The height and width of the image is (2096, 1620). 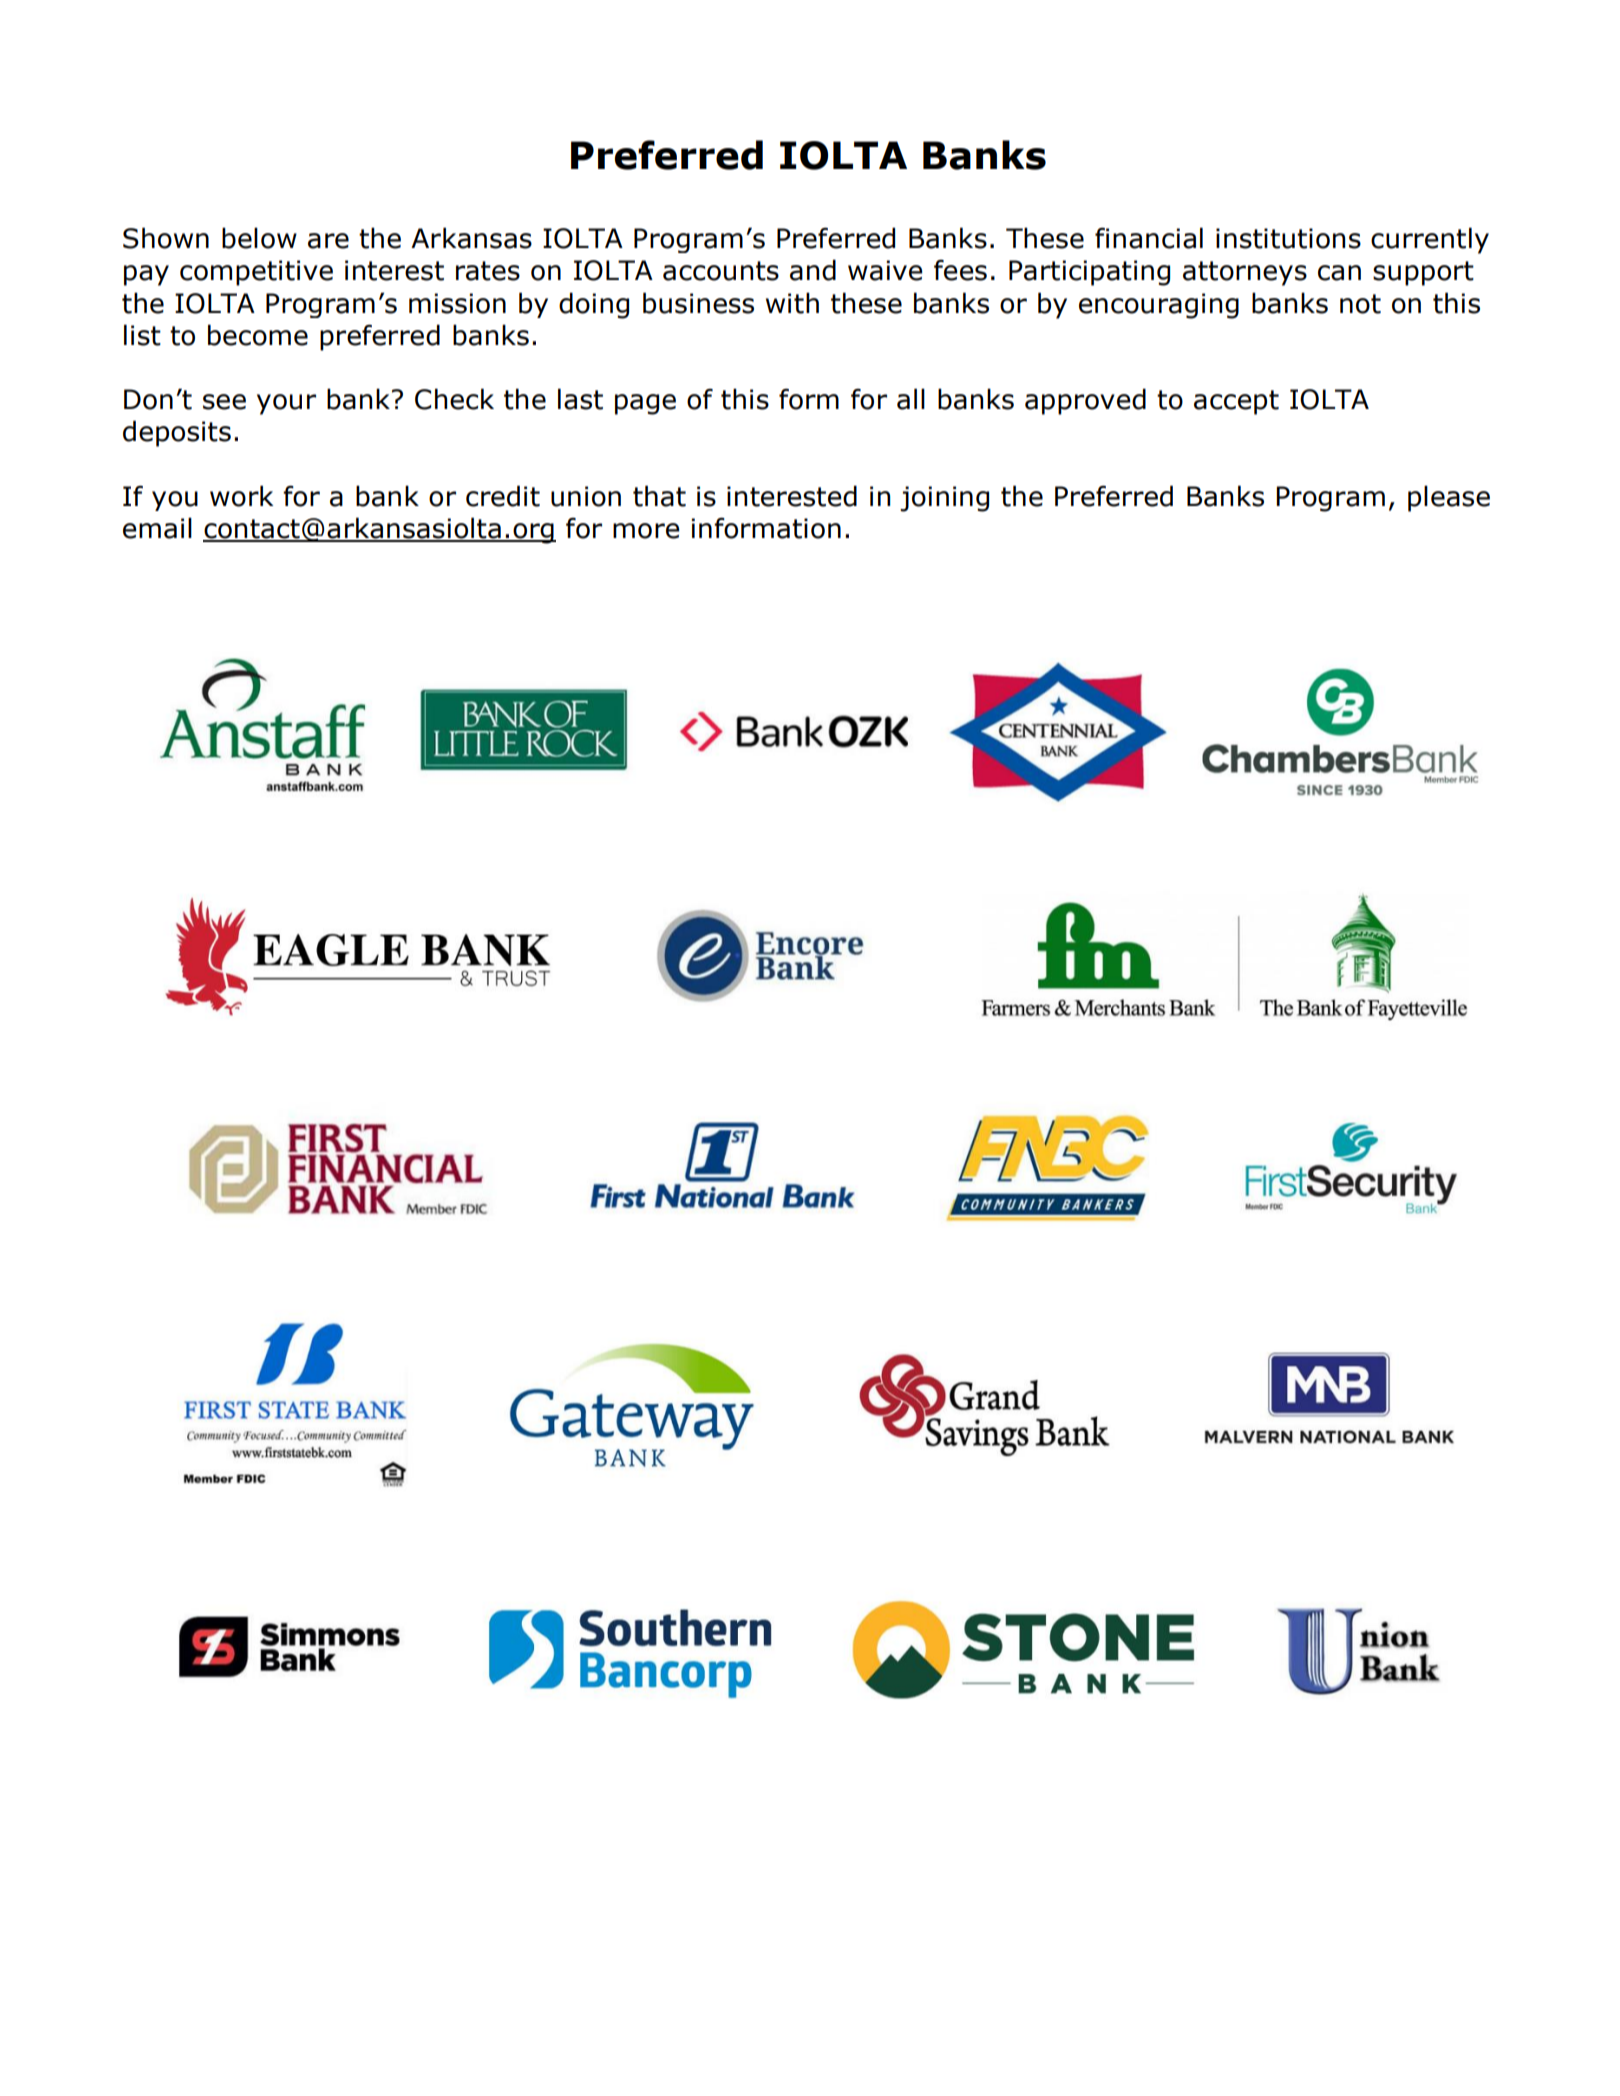 I want to click on email, so click(x=157, y=528).
